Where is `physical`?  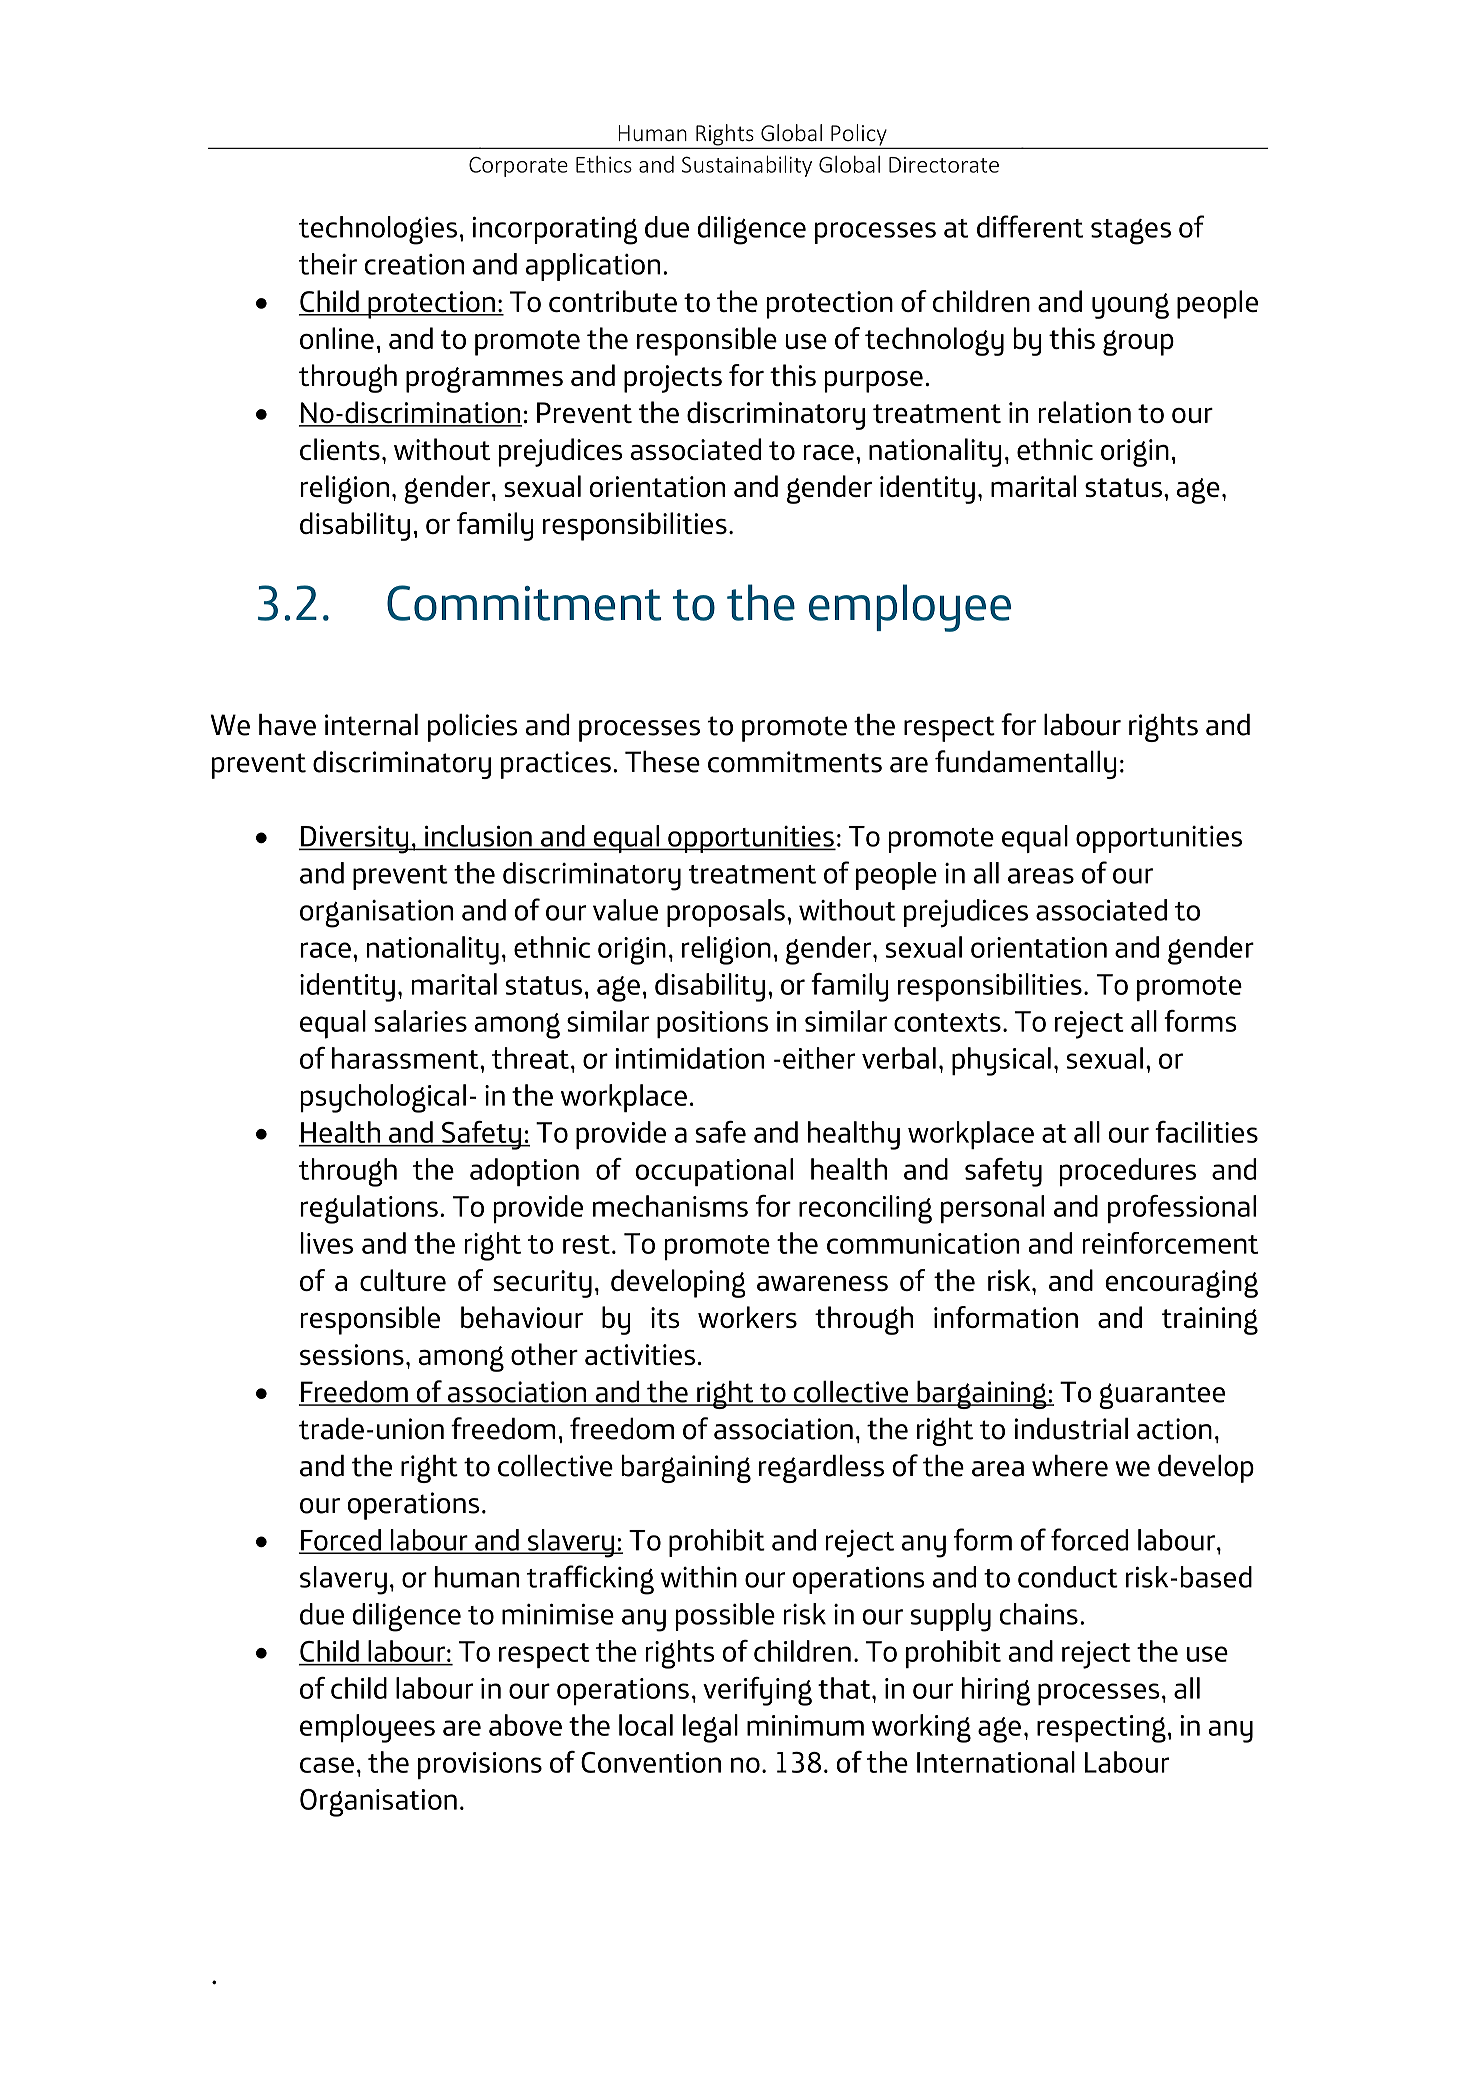
physical is located at coordinates (1001, 1061).
